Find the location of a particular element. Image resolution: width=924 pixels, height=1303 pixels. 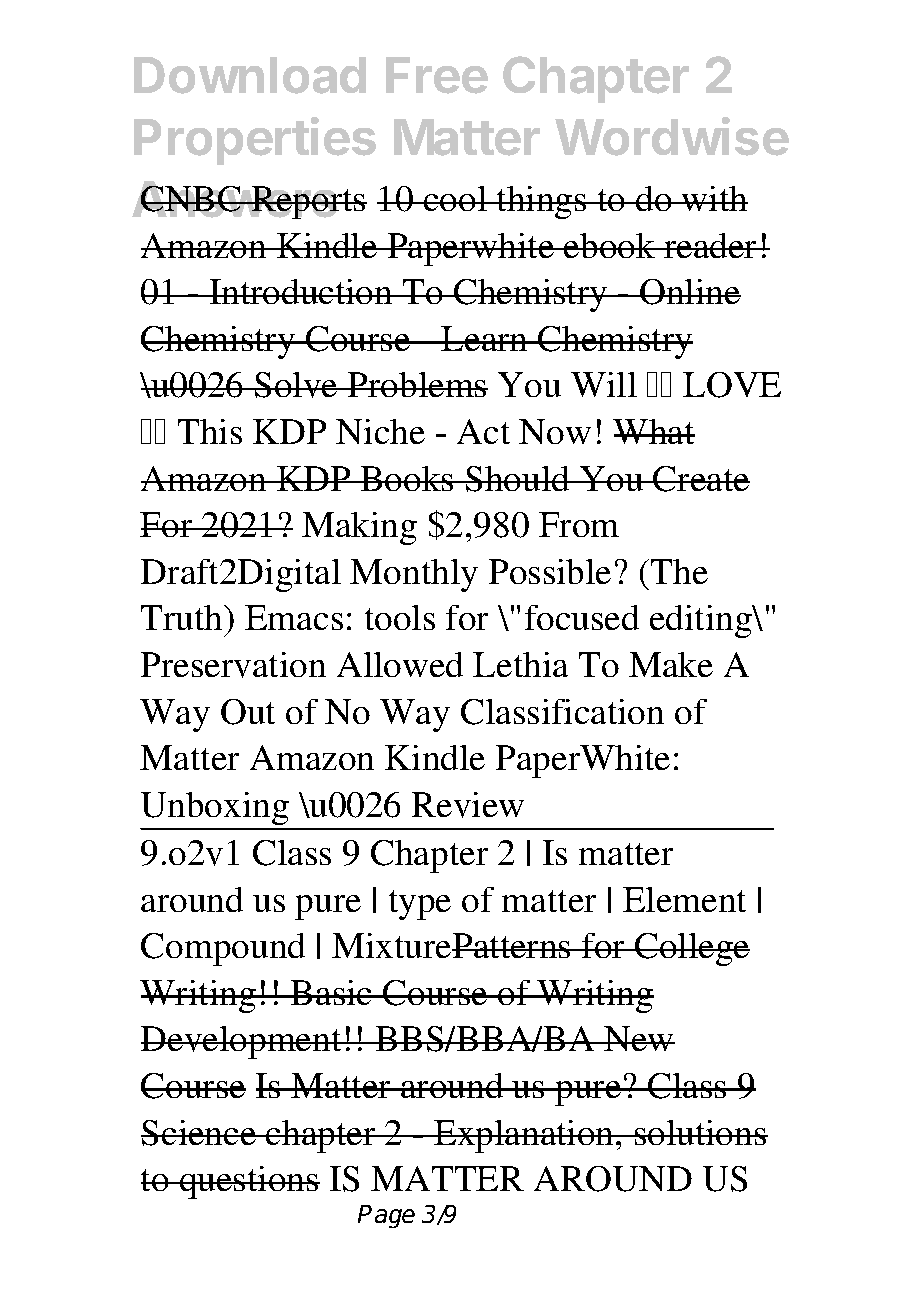

Free is located at coordinates (437, 75).
